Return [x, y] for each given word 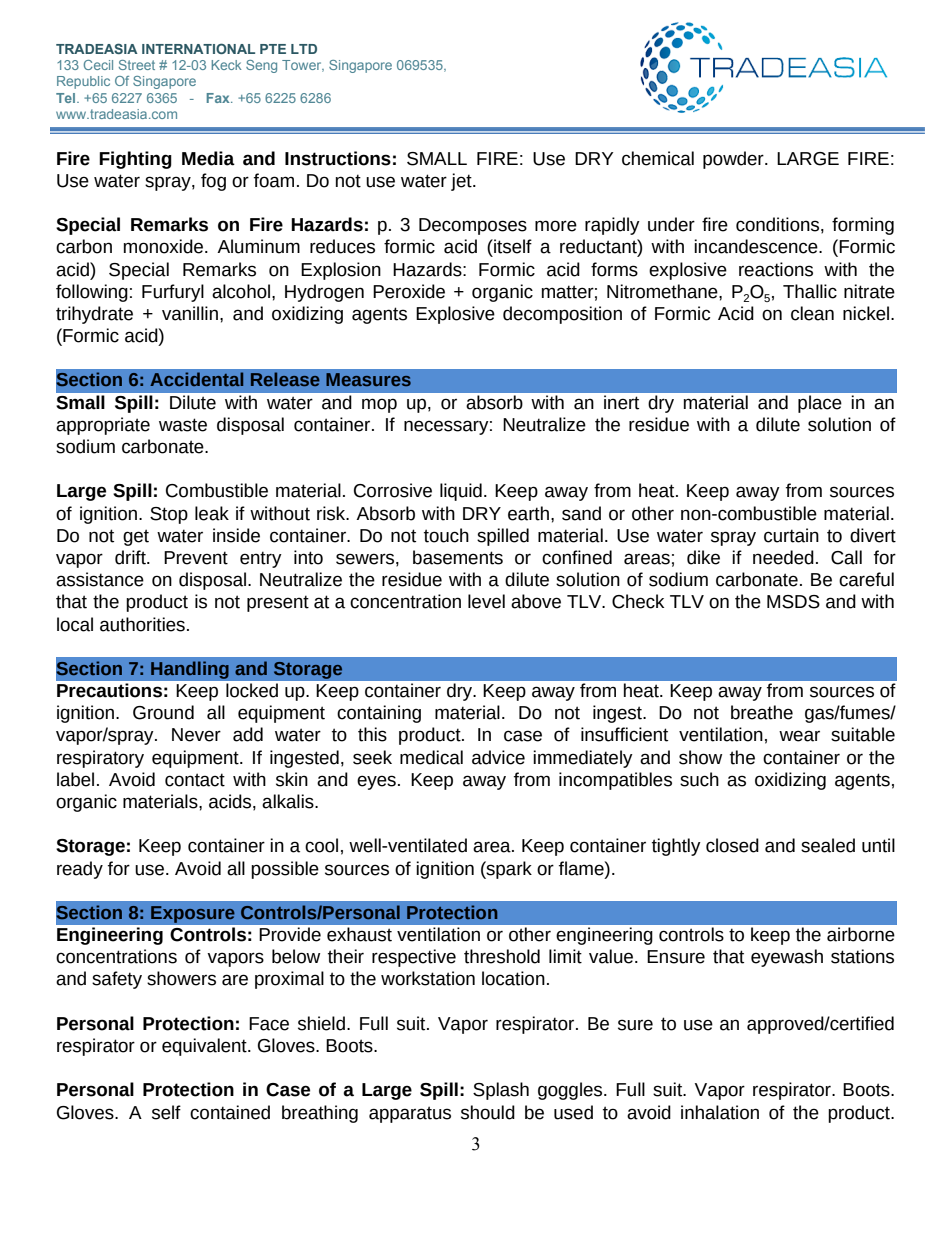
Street [137, 65]
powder [734, 160]
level [486, 601]
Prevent [196, 558]
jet [462, 182]
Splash [501, 1091]
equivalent [205, 1047]
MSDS [793, 602]
